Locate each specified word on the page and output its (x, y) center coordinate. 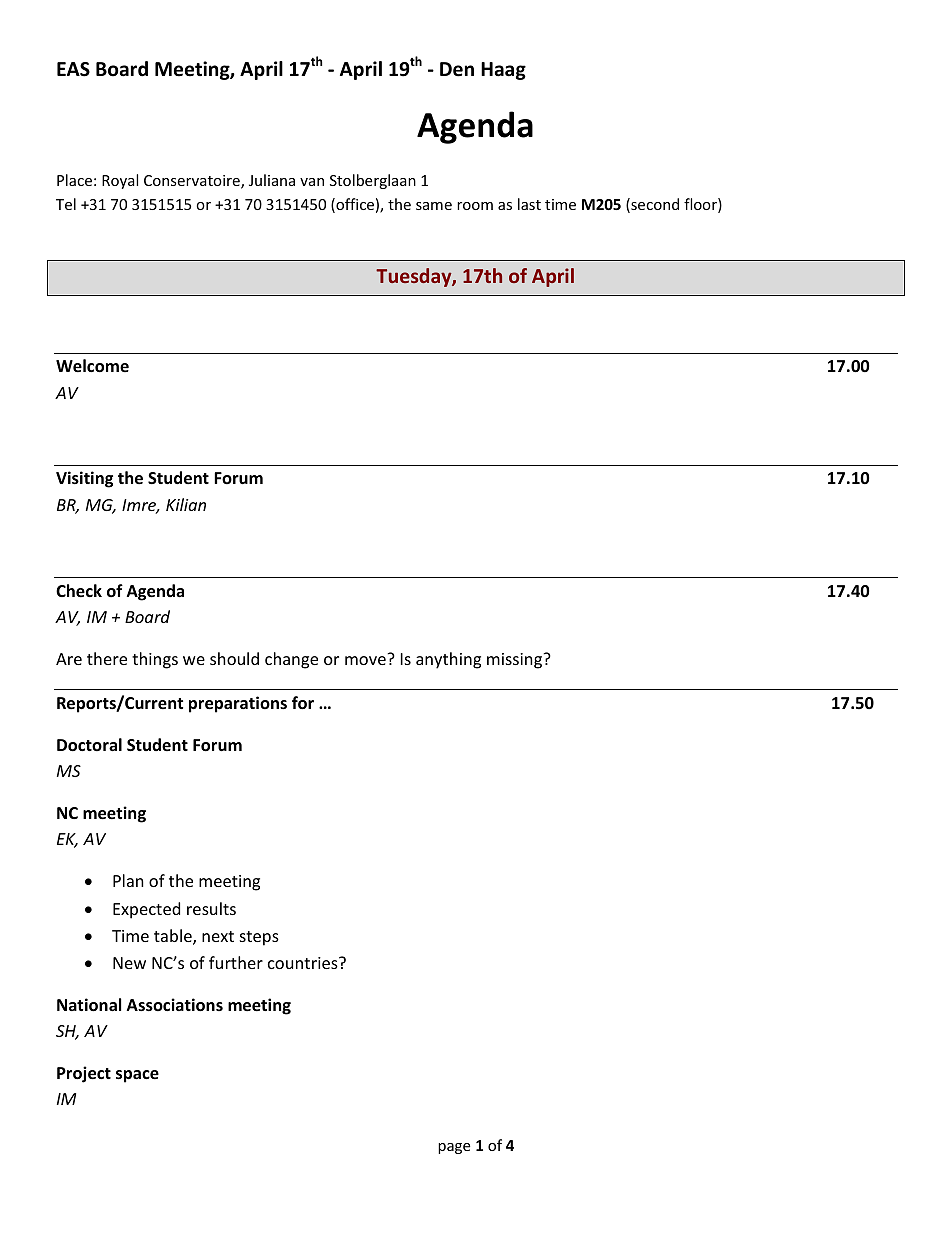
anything (448, 660)
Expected (146, 910)
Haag (503, 71)
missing (516, 661)
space (137, 1076)
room (475, 206)
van (312, 182)
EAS (73, 69)
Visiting (84, 479)
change (291, 660)
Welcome (92, 366)
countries (304, 963)
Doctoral (89, 745)
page (454, 1148)
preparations (238, 704)
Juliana (272, 180)
